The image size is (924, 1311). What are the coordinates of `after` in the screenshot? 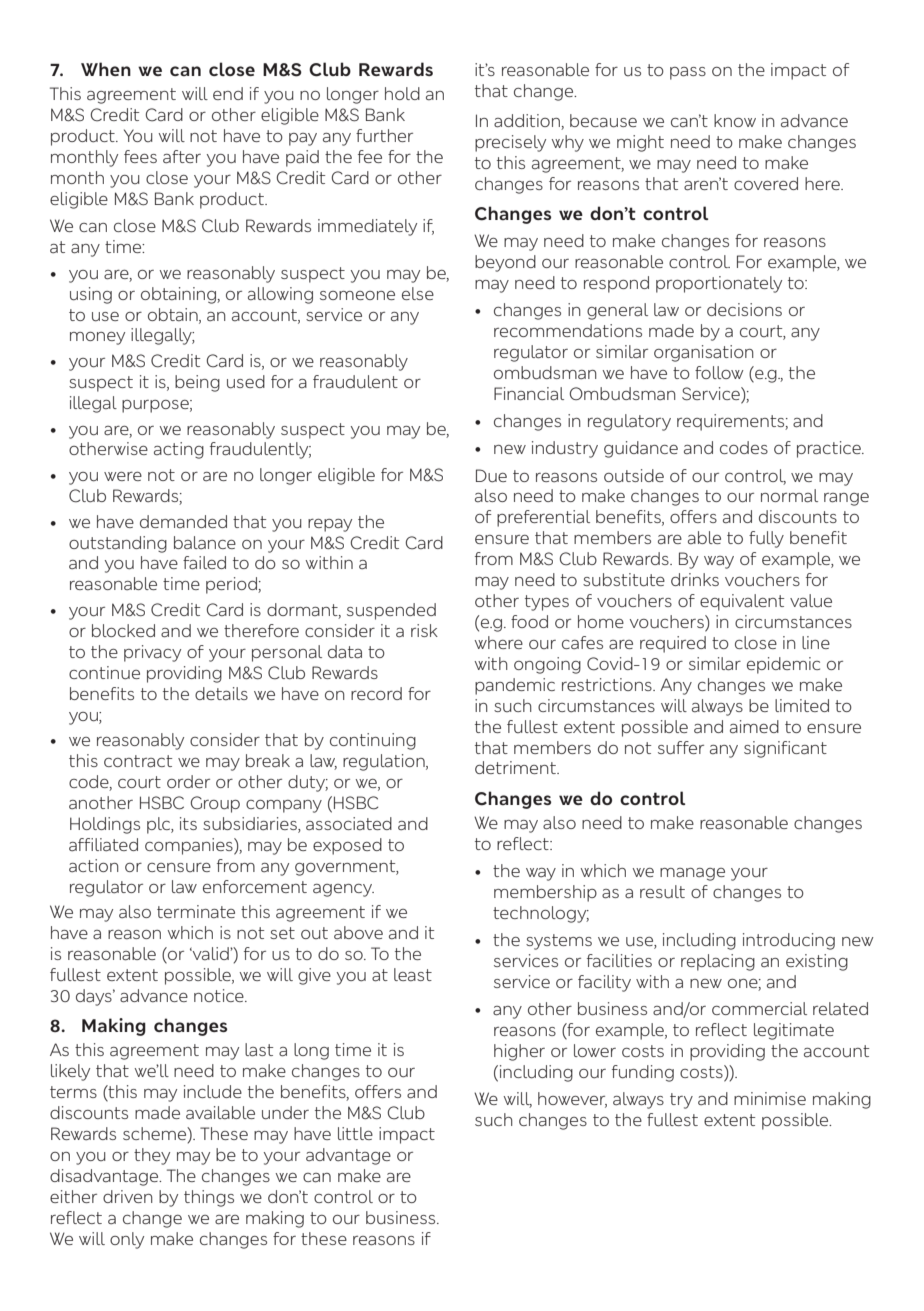 It's located at (182, 156).
